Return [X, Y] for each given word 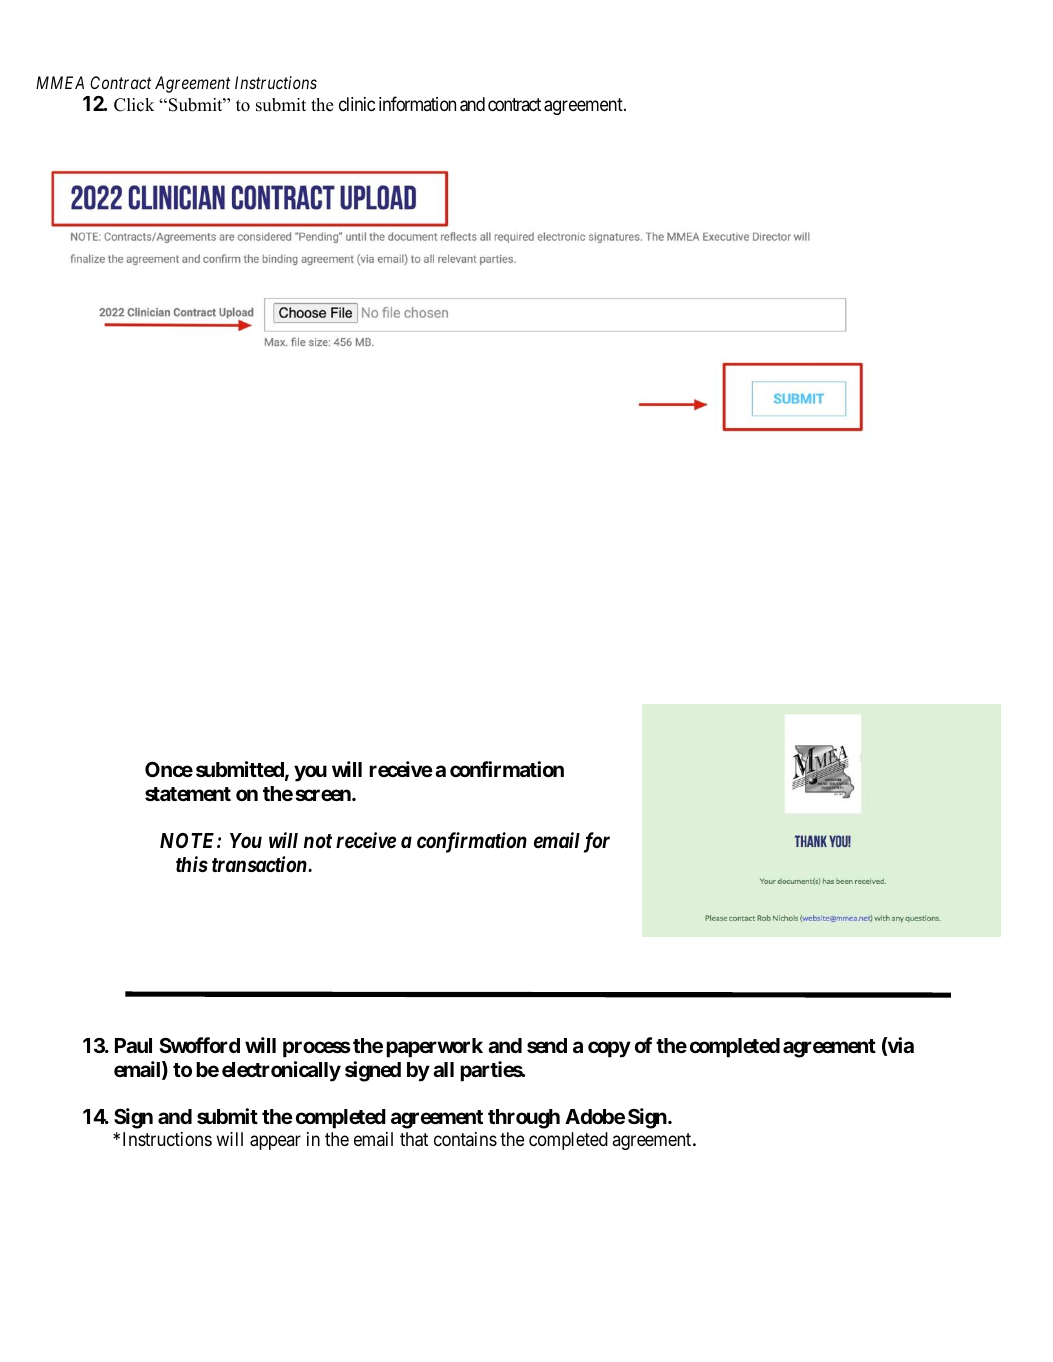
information [417, 103]
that [414, 1139]
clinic [357, 104]
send [547, 1045]
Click [134, 105]
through [524, 1119]
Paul [133, 1045]
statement [188, 794]
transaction [260, 864]
